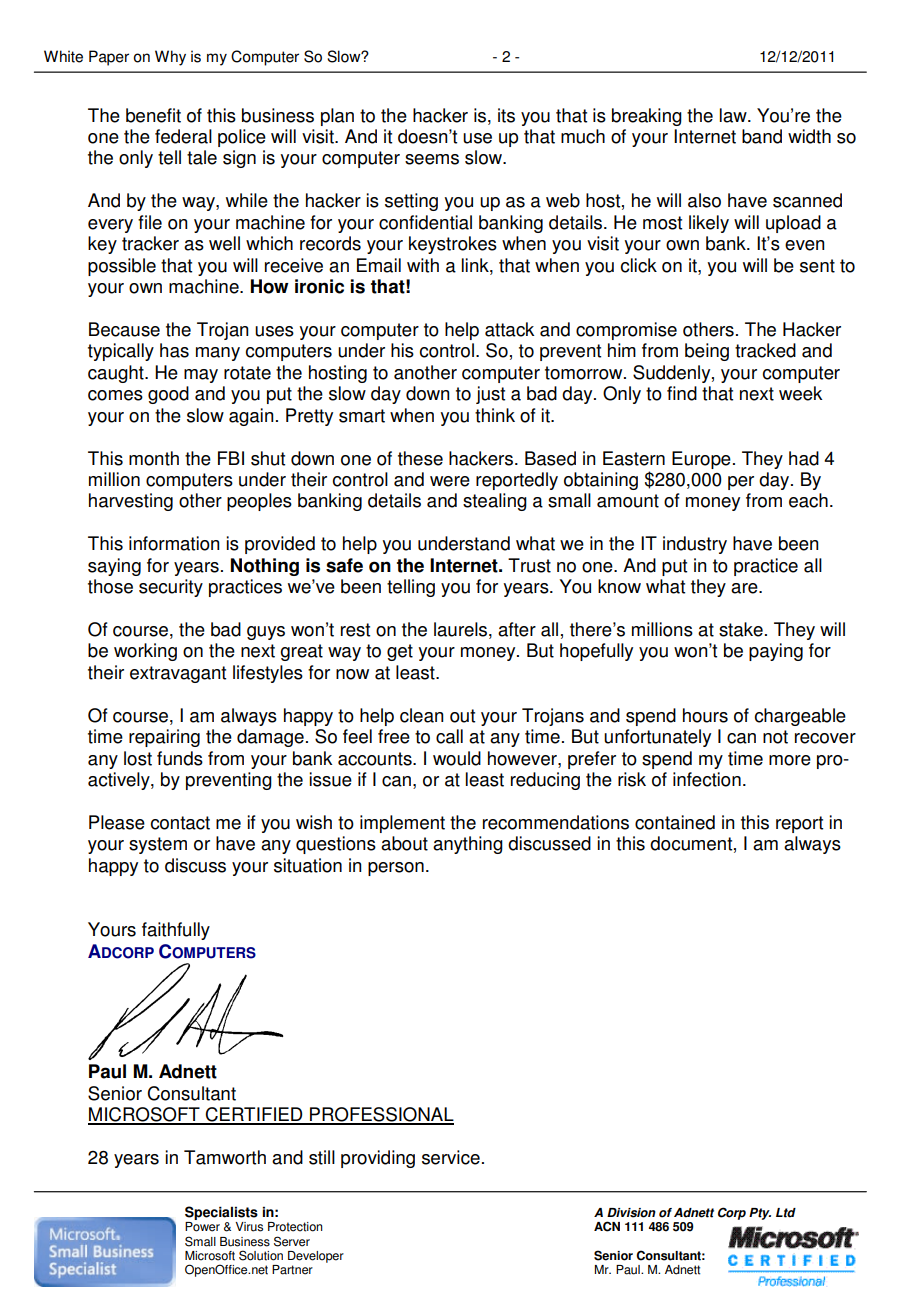 This screenshot has height=1308, width=924. Describe the element at coordinates (176, 931) in the screenshot. I see `faithfully` at that location.
